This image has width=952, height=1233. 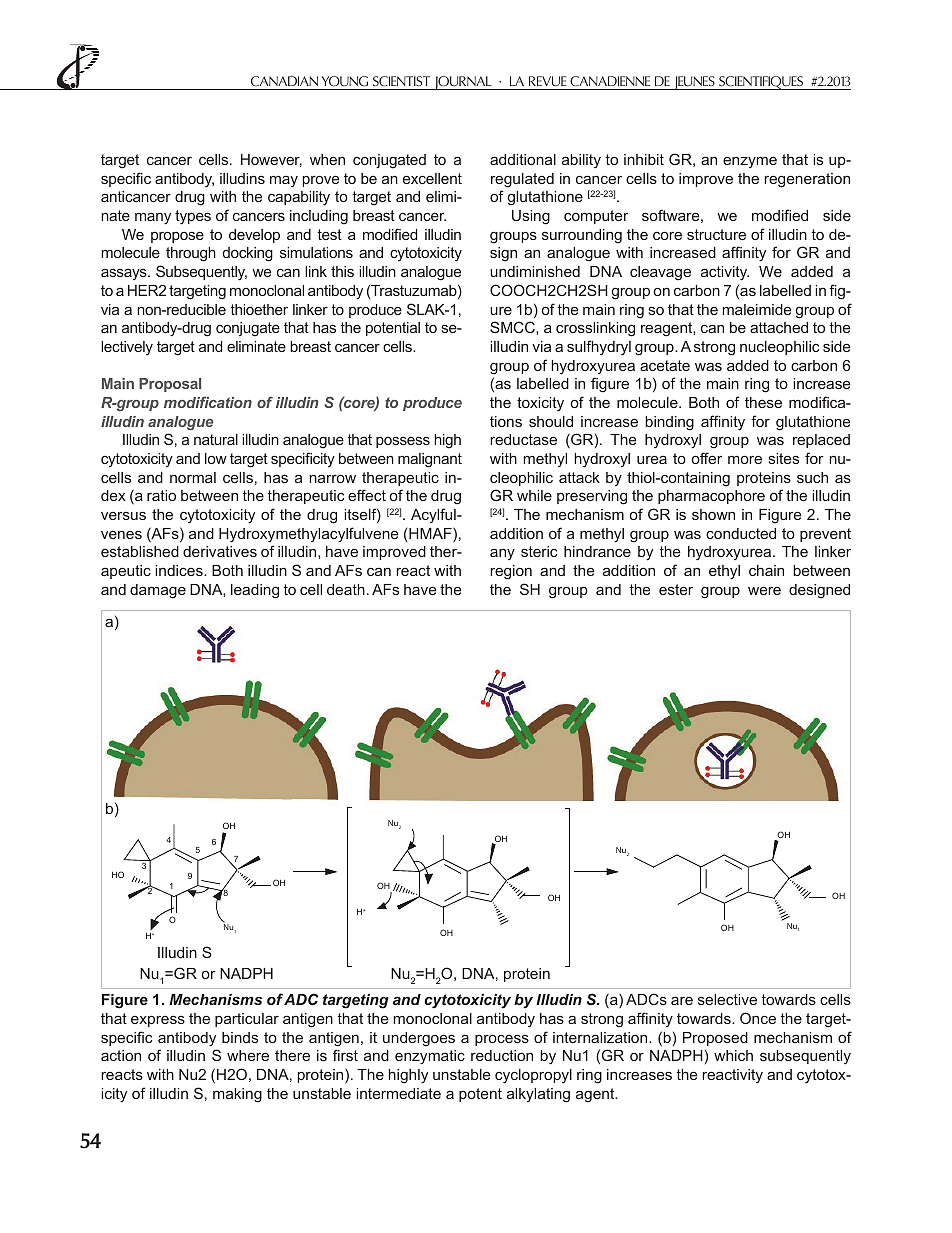 I want to click on region, so click(x=511, y=572).
